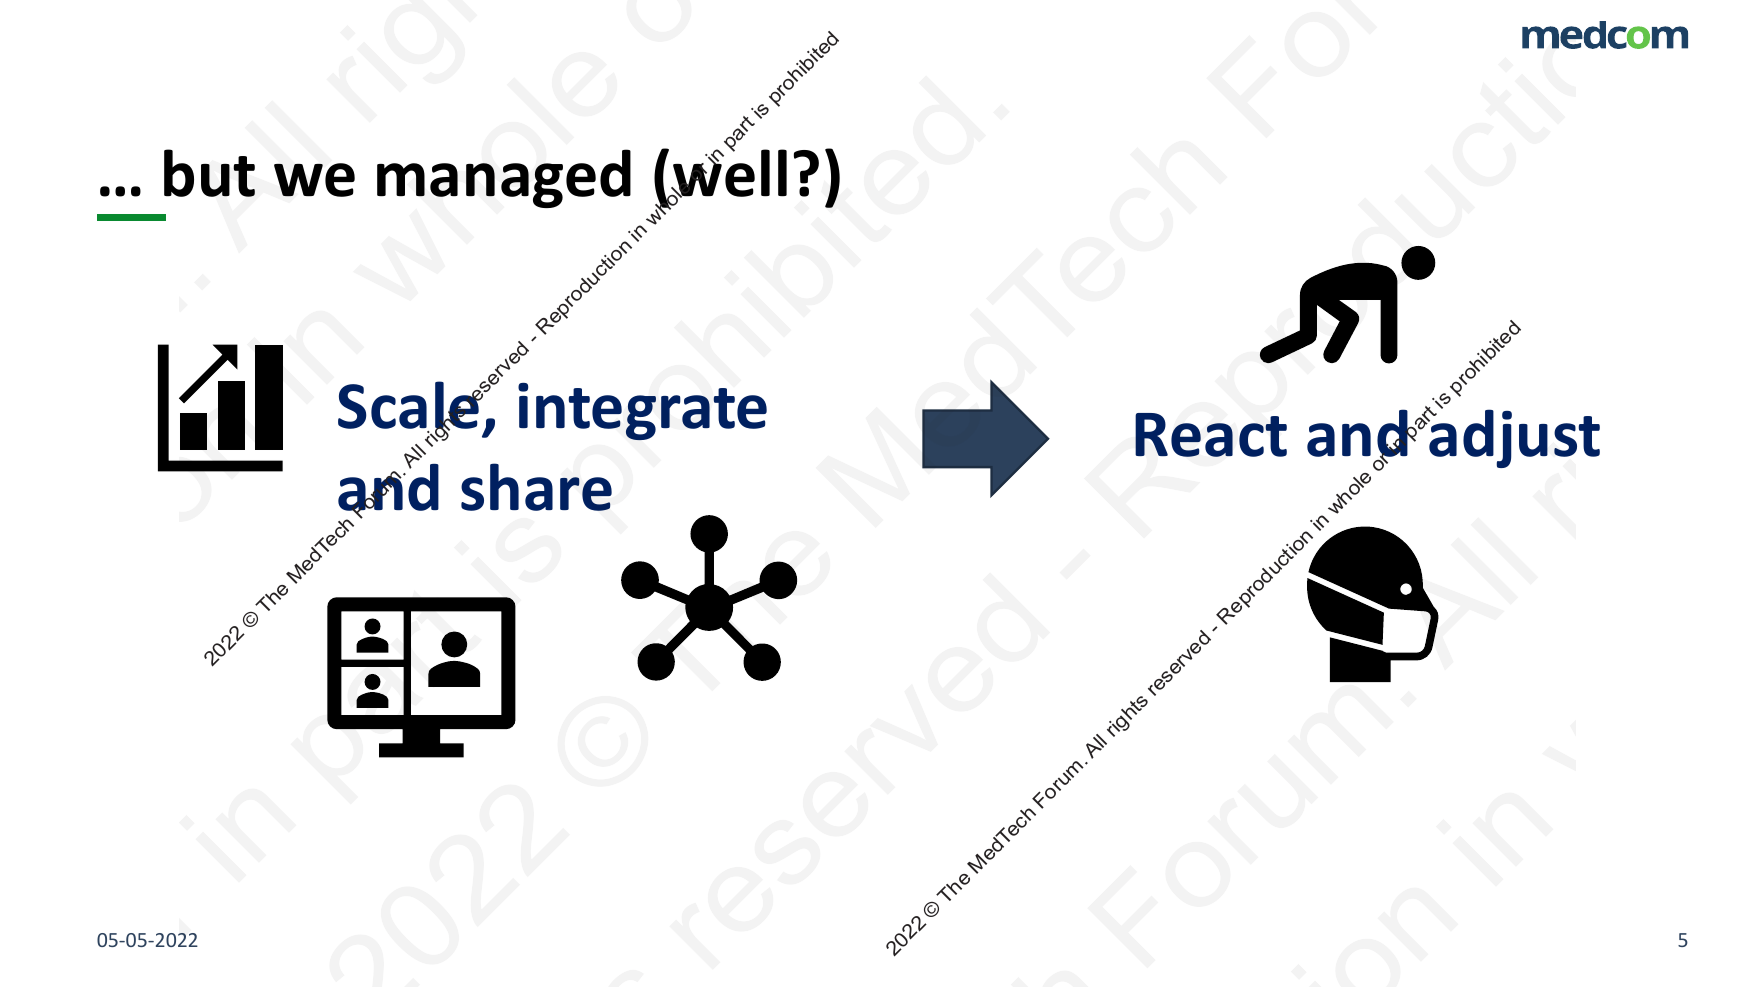  What do you see at coordinates (536, 487) in the screenshot?
I see `share` at bounding box center [536, 487].
